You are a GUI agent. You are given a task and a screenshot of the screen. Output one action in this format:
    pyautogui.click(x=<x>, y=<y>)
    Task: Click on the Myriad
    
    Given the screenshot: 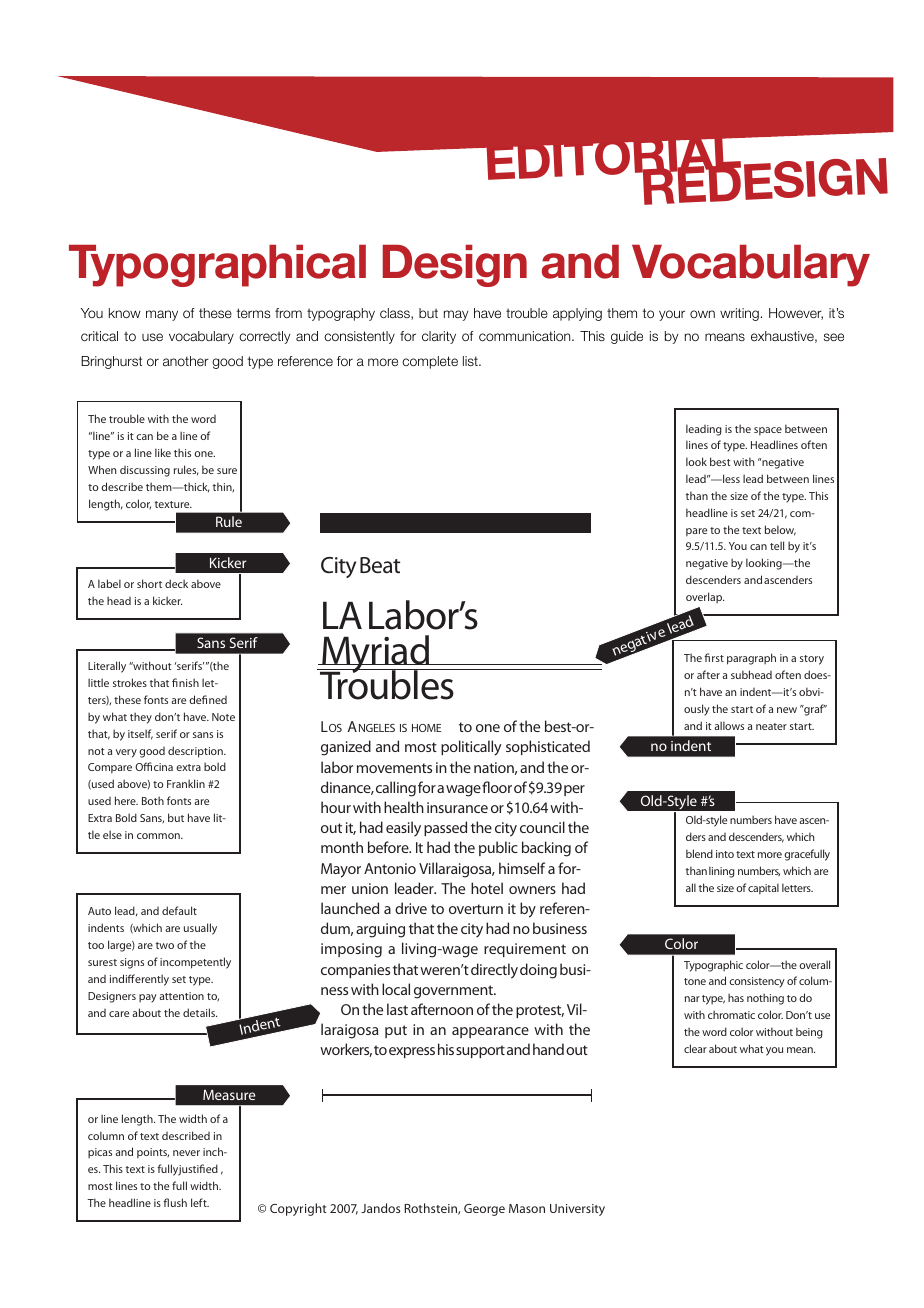 What is the action you would take?
    pyautogui.click(x=375, y=655)
